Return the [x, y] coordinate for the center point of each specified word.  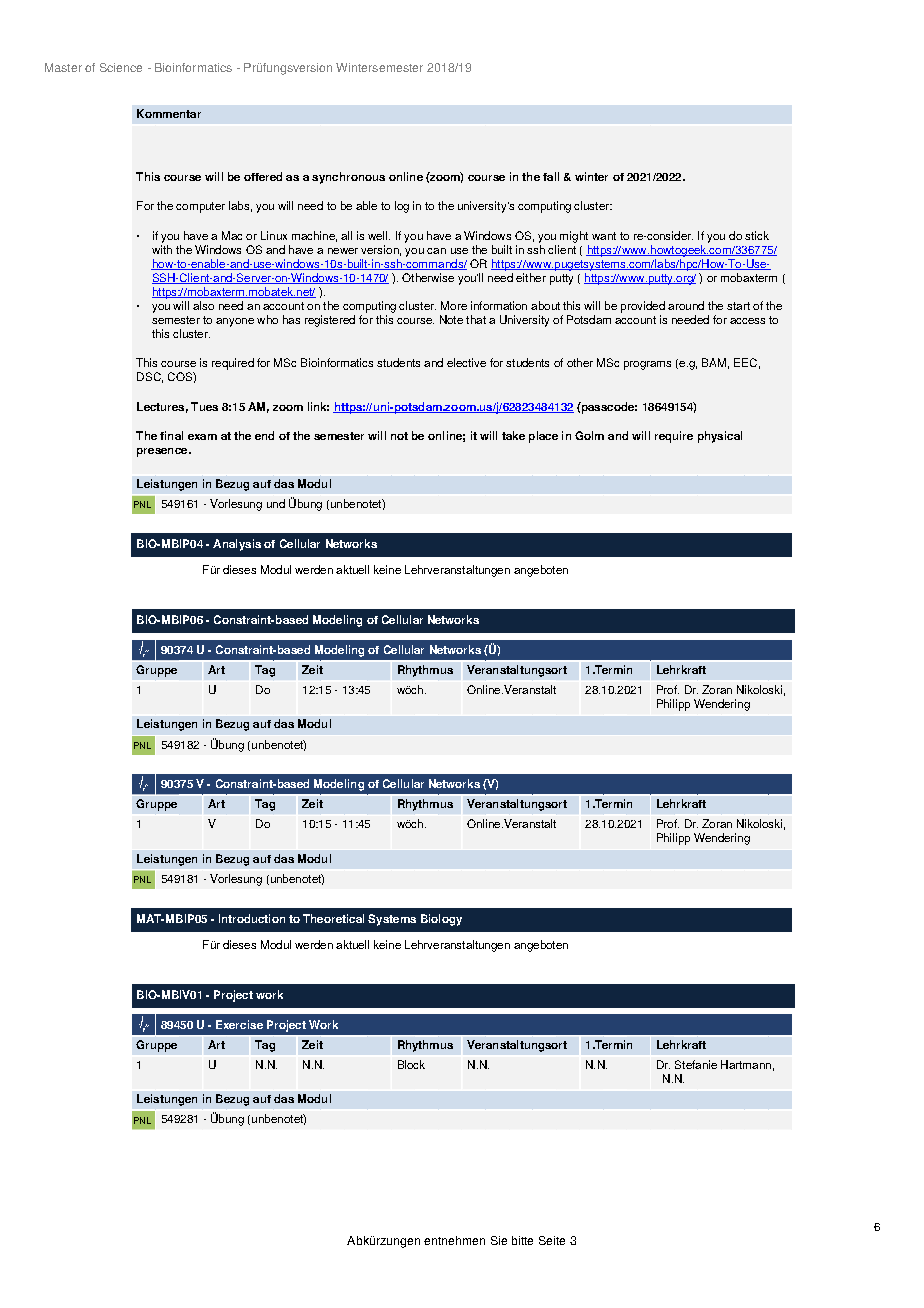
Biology [441, 920]
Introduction [252, 918]
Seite [552, 1240]
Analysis [237, 545]
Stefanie [696, 1064]
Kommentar [169, 113]
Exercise [239, 1024]
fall [551, 176]
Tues [204, 406]
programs [647, 365]
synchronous [348, 178]
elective [466, 362]
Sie [499, 1240]
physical [720, 437]
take [513, 435]
